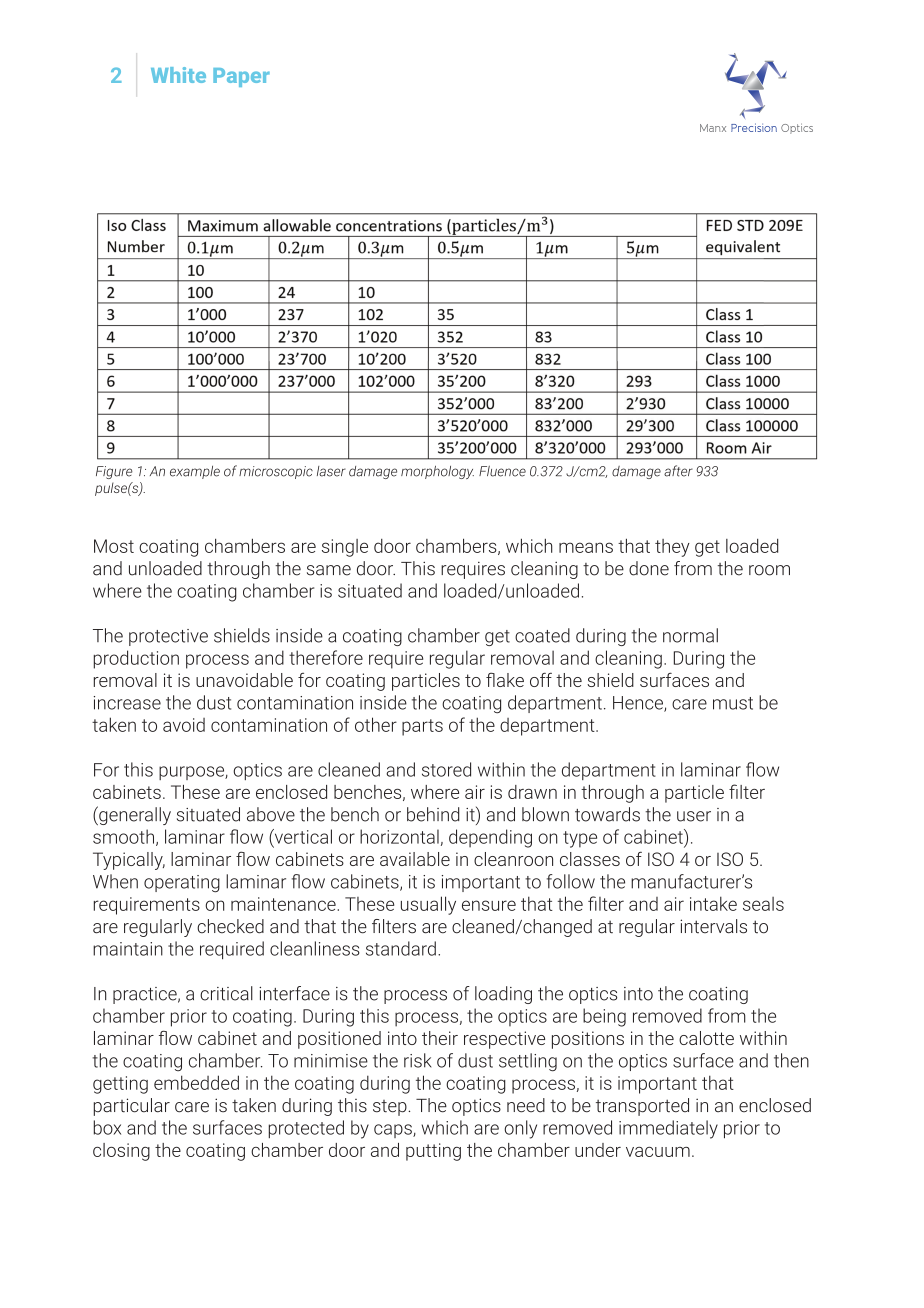 Image resolution: width=924 pixels, height=1308 pixels. What do you see at coordinates (437, 472) in the screenshot?
I see `morphology` at bounding box center [437, 472].
